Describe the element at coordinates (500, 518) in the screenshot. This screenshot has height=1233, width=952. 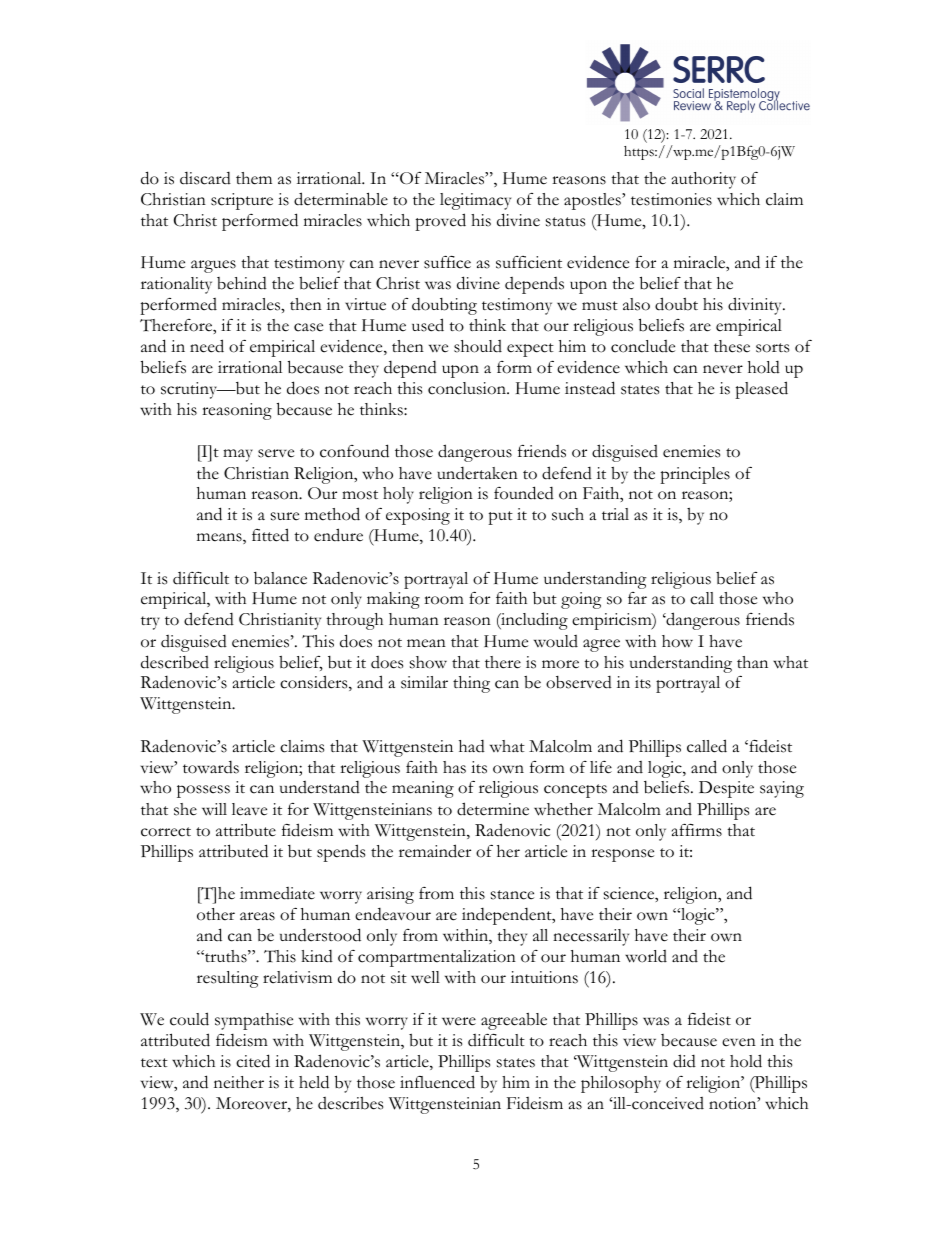
I see `put` at that location.
